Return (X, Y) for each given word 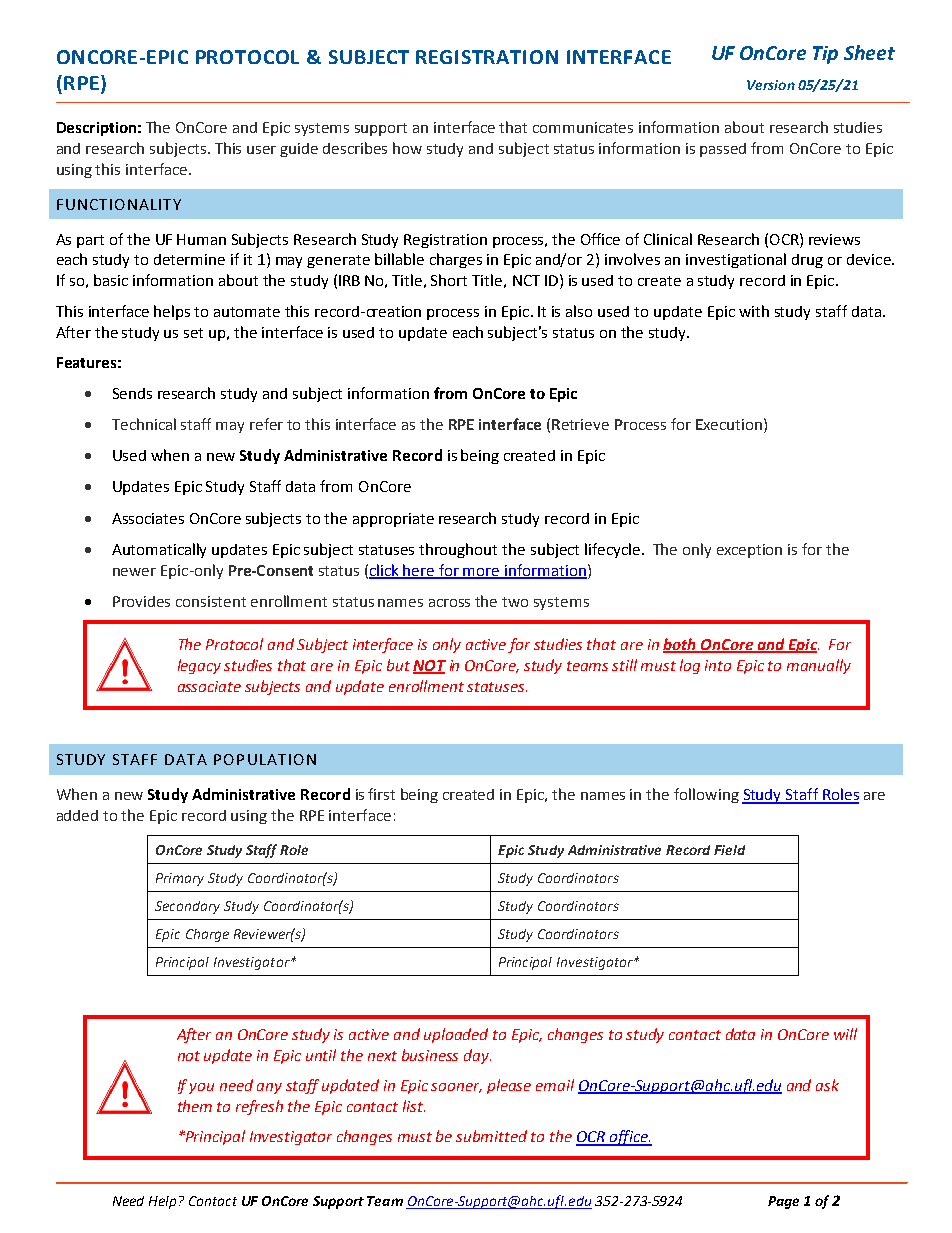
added (77, 815)
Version (771, 85)
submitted (491, 1136)
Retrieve (580, 424)
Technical (144, 424)
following (706, 795)
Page (783, 1202)
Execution (729, 424)
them (195, 1106)
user (261, 150)
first (381, 794)
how (407, 148)
